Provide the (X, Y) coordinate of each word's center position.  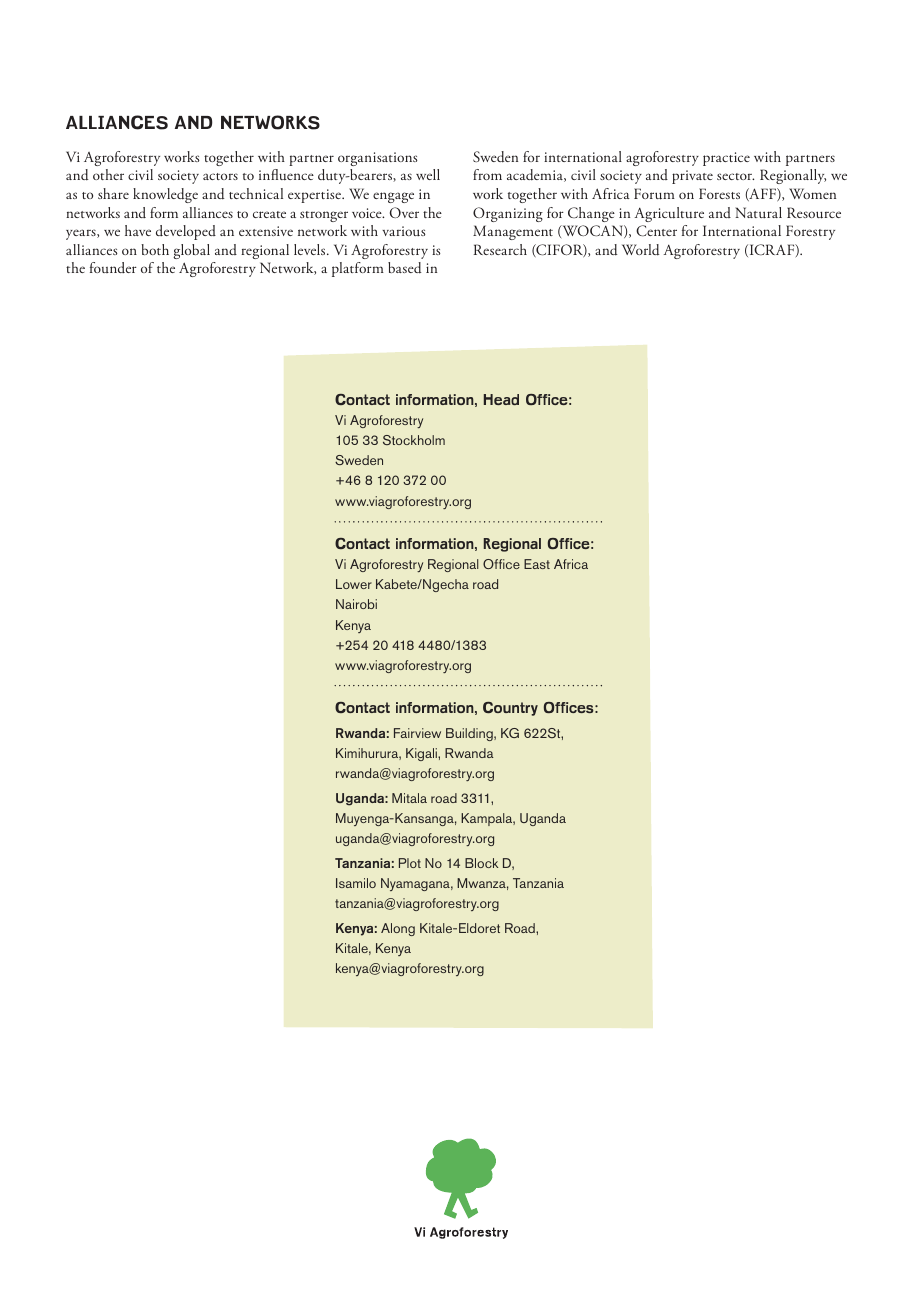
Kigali (422, 754)
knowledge (165, 195)
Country (510, 709)
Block (481, 863)
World (640, 250)
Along (398, 929)
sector (735, 176)
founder (113, 267)
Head (501, 399)
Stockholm (414, 440)
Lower (354, 584)
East (537, 564)
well (428, 174)
